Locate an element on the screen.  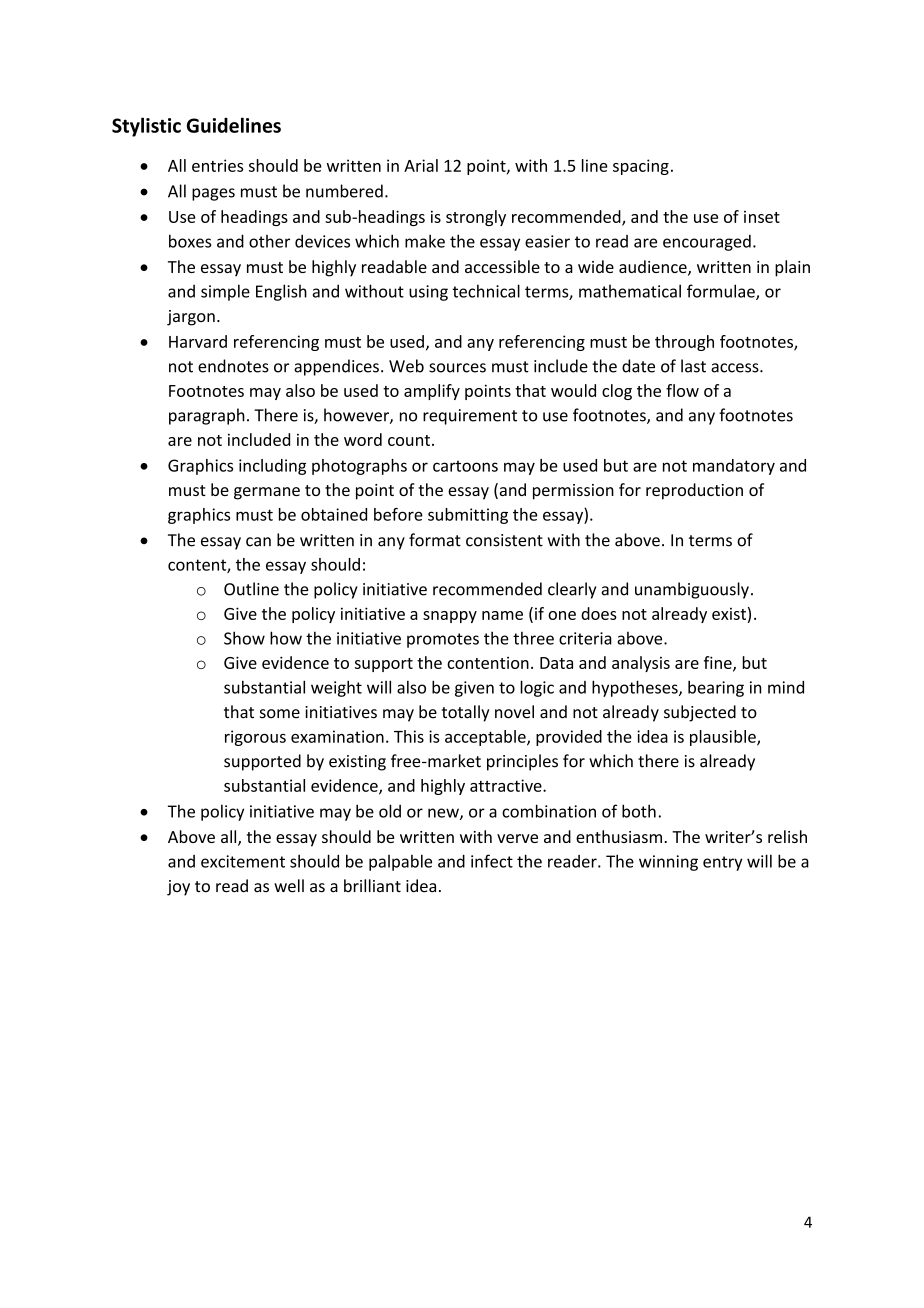
Arial is located at coordinates (421, 165).
